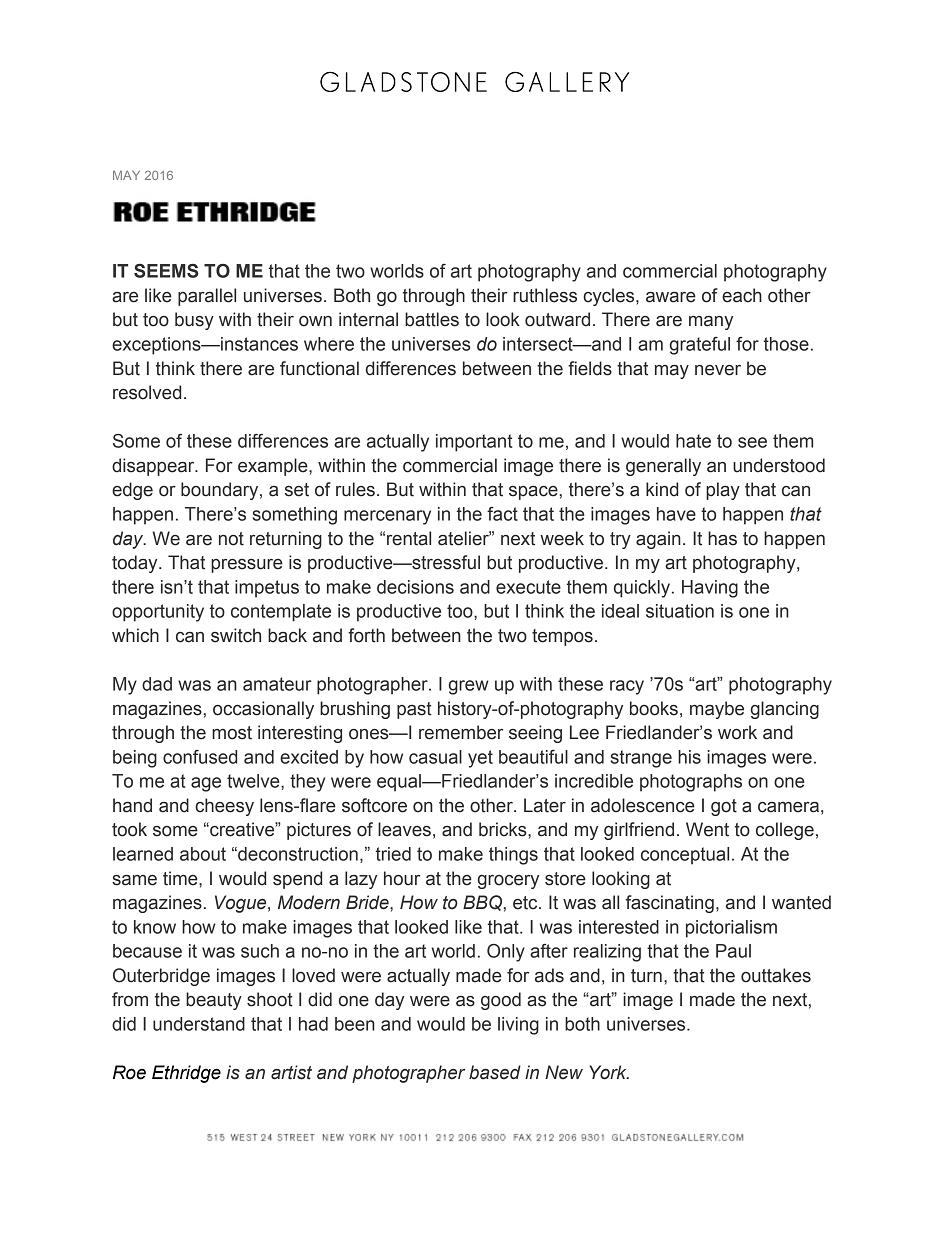  I want to click on has, so click(722, 538).
